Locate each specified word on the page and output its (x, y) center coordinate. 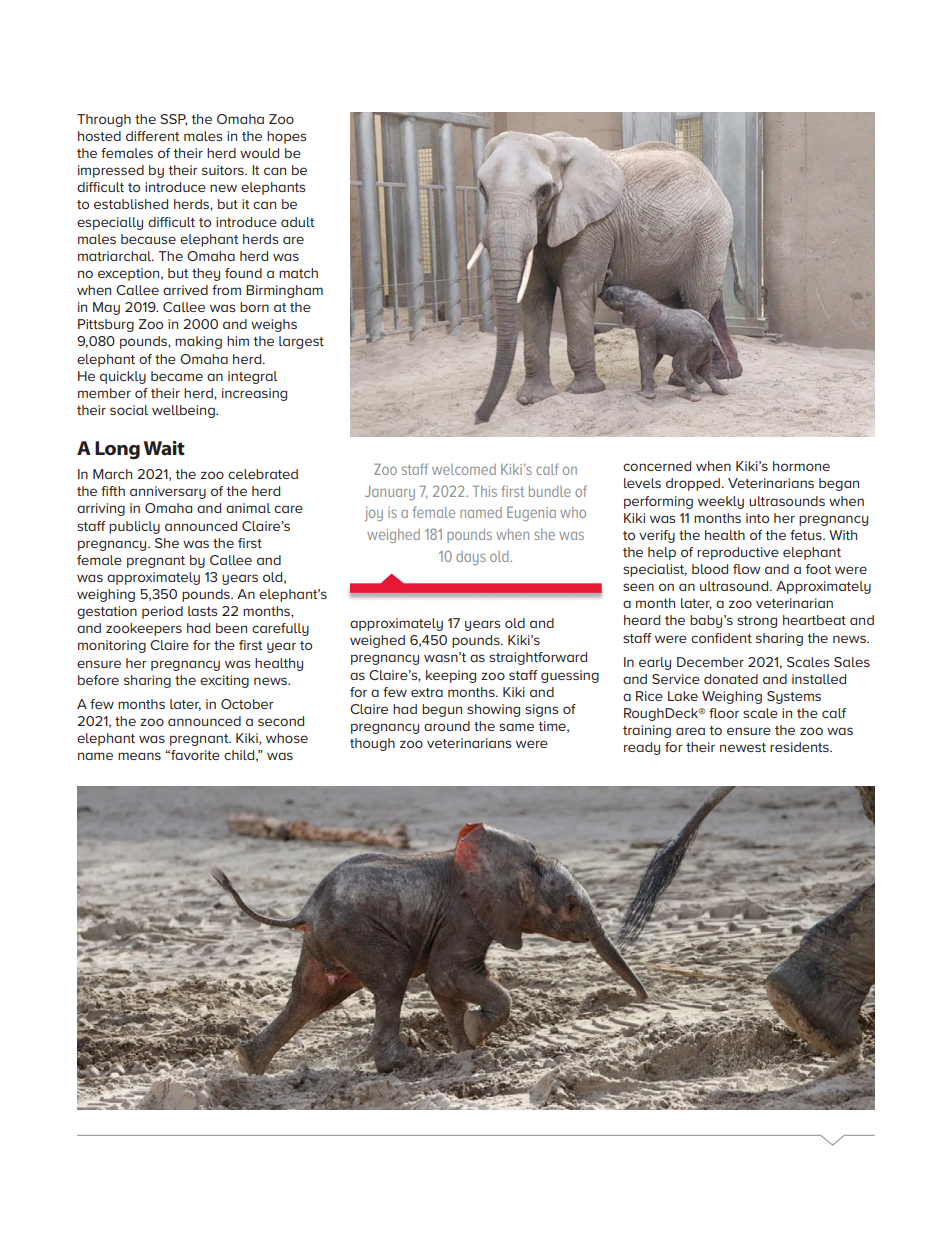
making (198, 342)
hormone (801, 466)
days (471, 558)
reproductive (738, 553)
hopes (286, 137)
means (139, 756)
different (152, 136)
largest (301, 342)
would (259, 153)
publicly (134, 527)
